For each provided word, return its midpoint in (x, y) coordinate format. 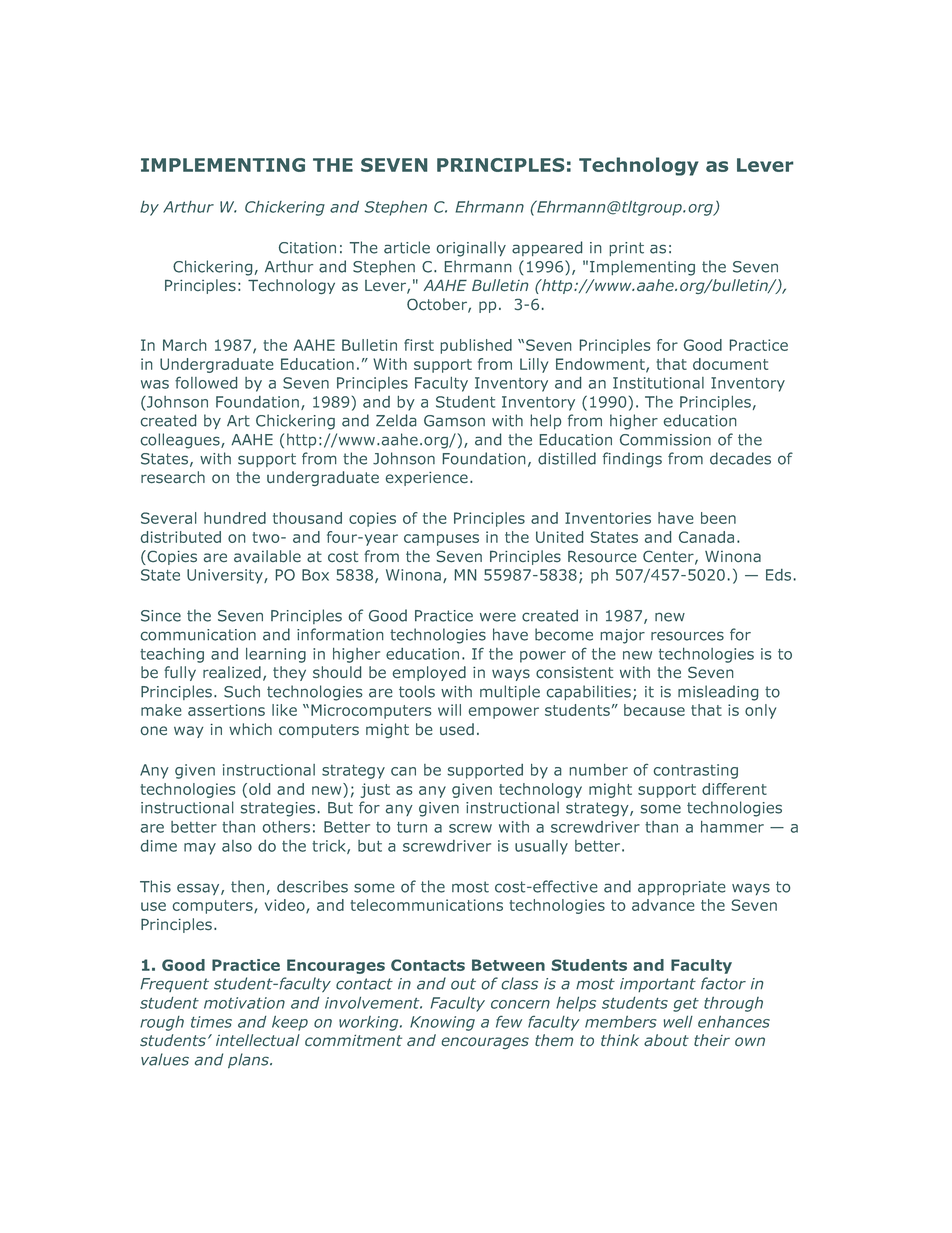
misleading (718, 693)
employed (429, 673)
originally (471, 249)
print (626, 249)
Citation (307, 248)
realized (232, 672)
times (211, 1022)
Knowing (442, 1023)
